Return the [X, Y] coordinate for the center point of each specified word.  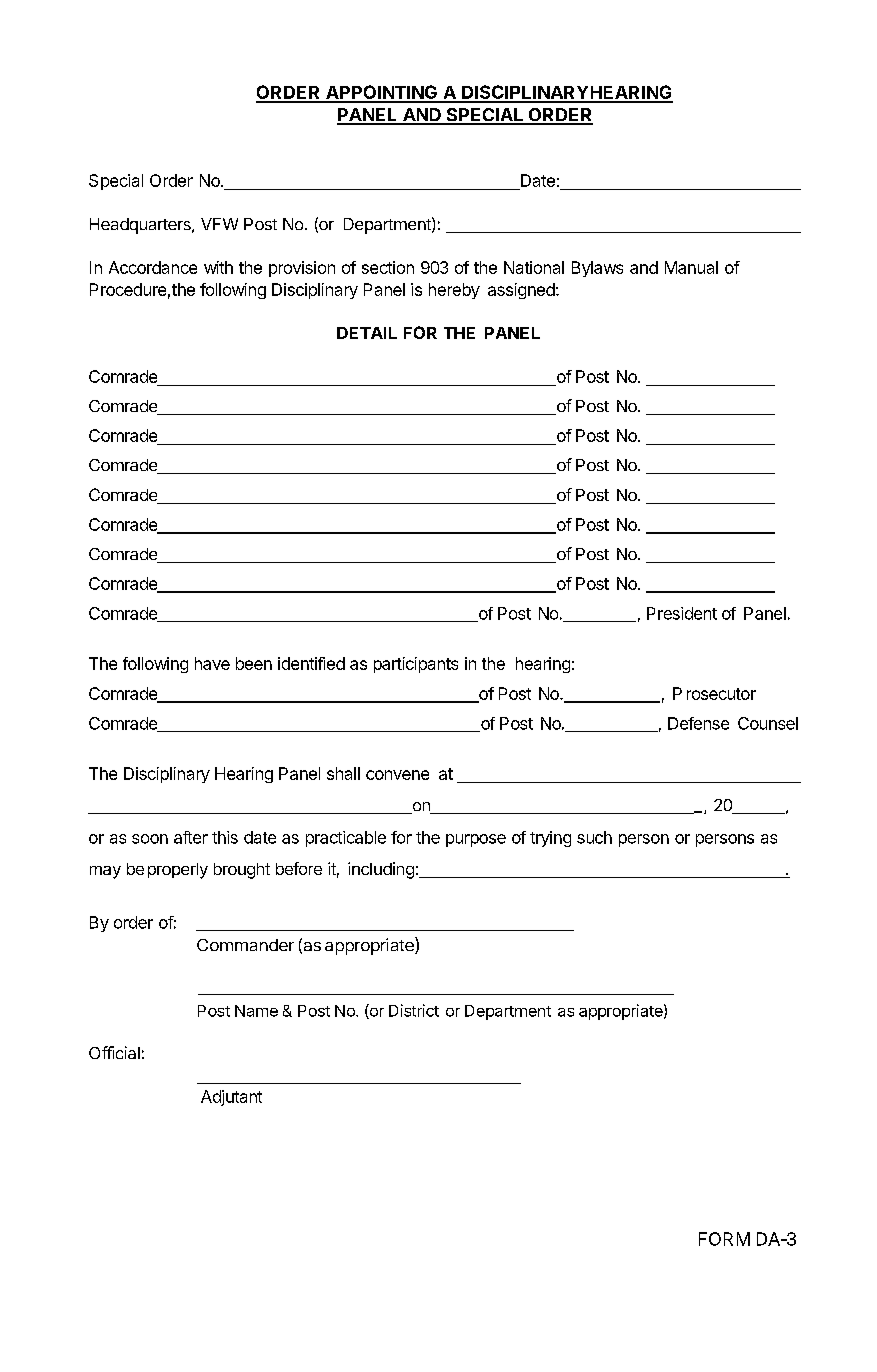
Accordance [153, 267]
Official [114, 1052]
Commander [245, 945]
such [594, 837]
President [682, 613]
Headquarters [141, 226]
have [212, 663]
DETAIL [367, 333]
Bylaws [597, 269]
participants [416, 665]
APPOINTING [381, 93]
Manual [691, 267]
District [414, 1010]
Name [256, 1011]
